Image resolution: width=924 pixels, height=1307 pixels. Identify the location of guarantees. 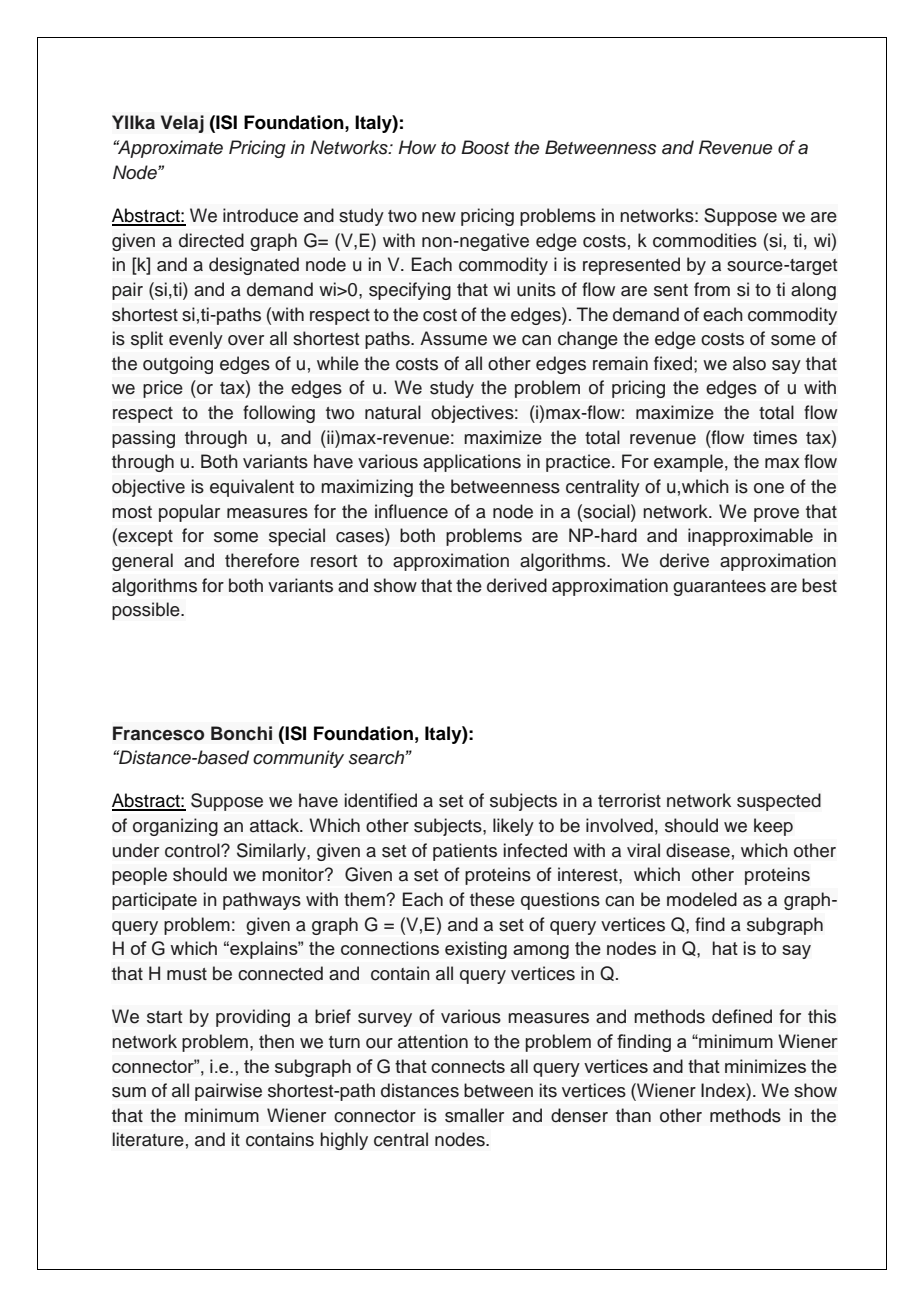
(719, 588).
